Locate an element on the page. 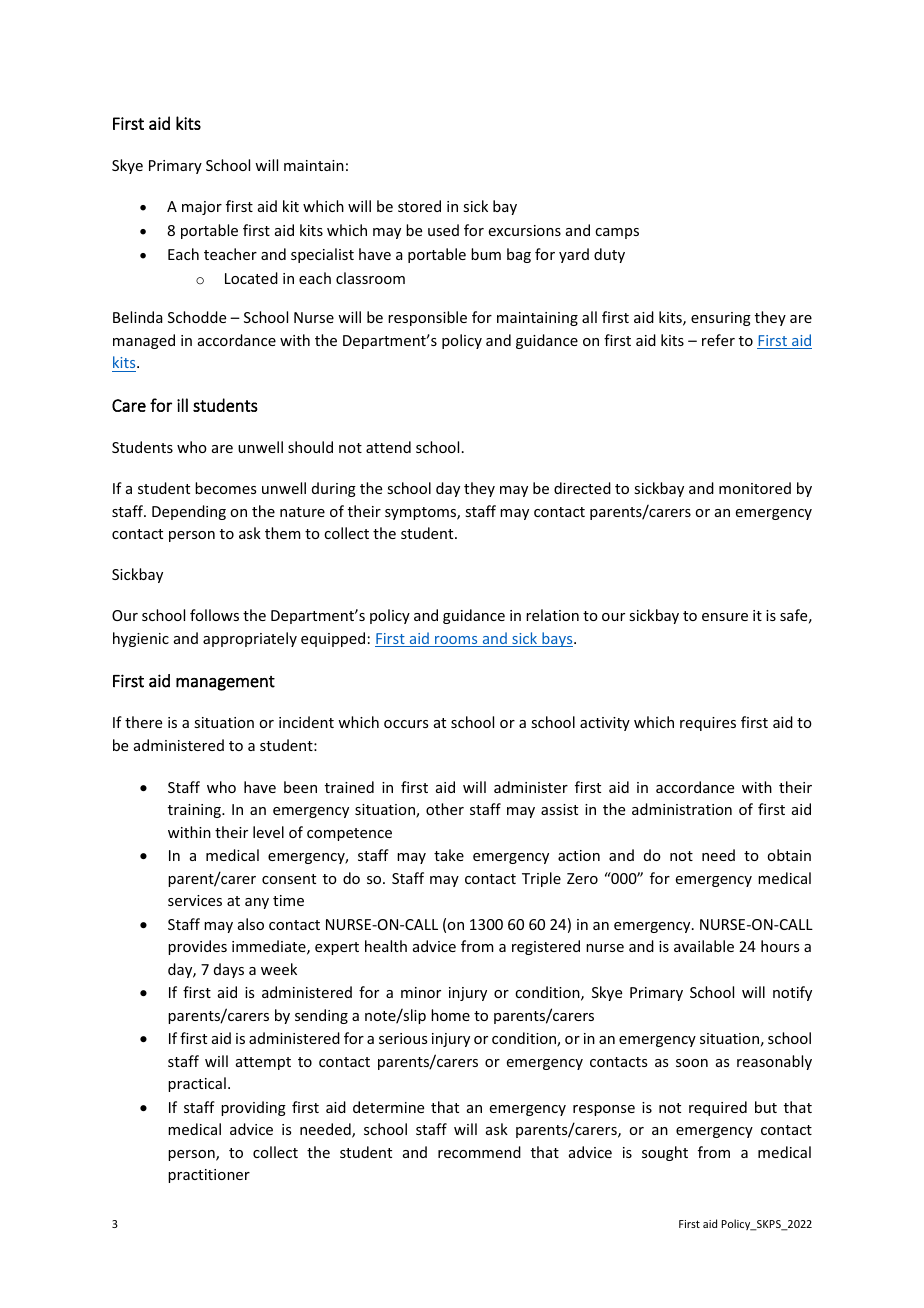 The width and height of the page is (924, 1308). rooms is located at coordinates (456, 641).
